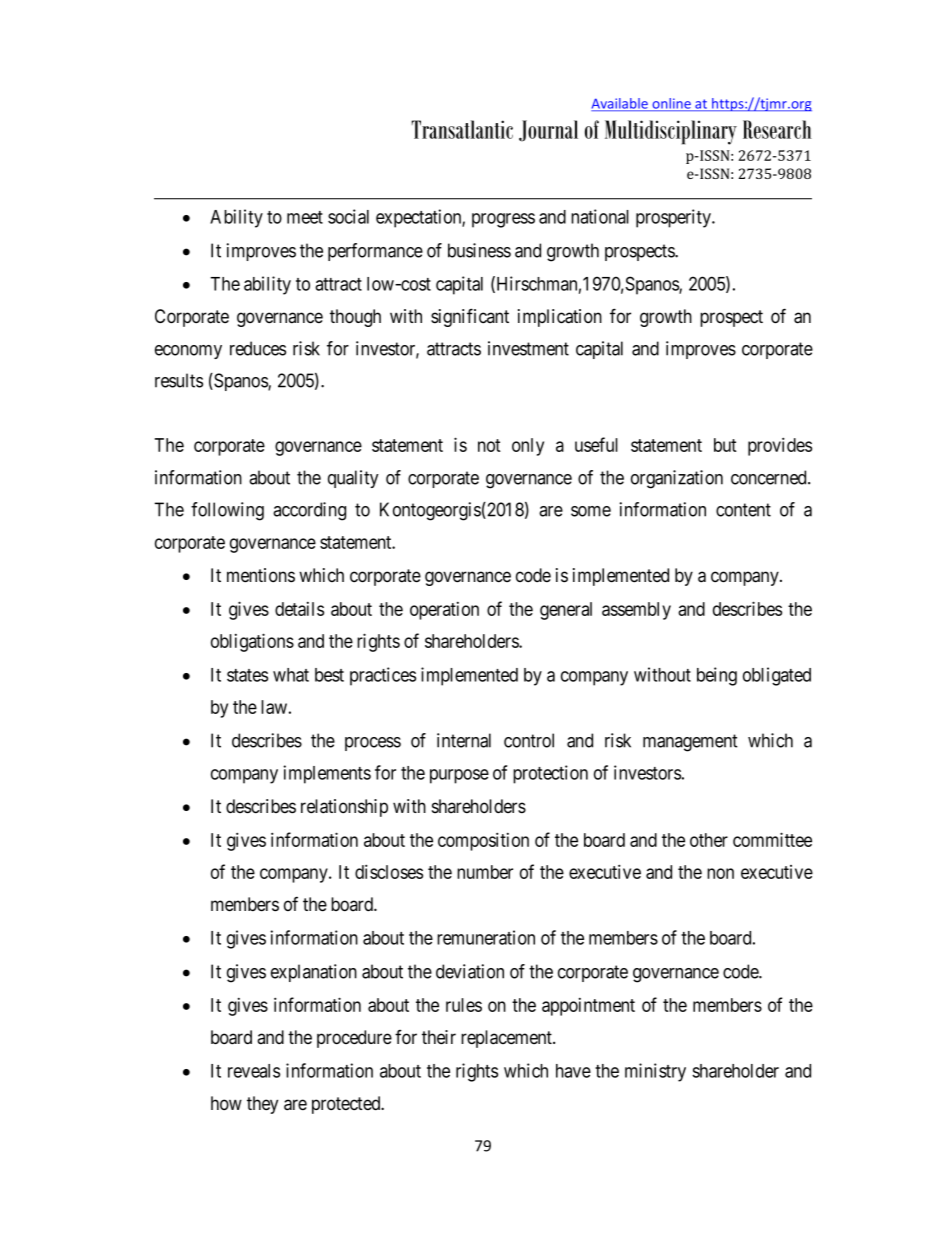 This screenshot has height=1233, width=952. What do you see at coordinates (261, 575) in the screenshot?
I see `mentions` at bounding box center [261, 575].
